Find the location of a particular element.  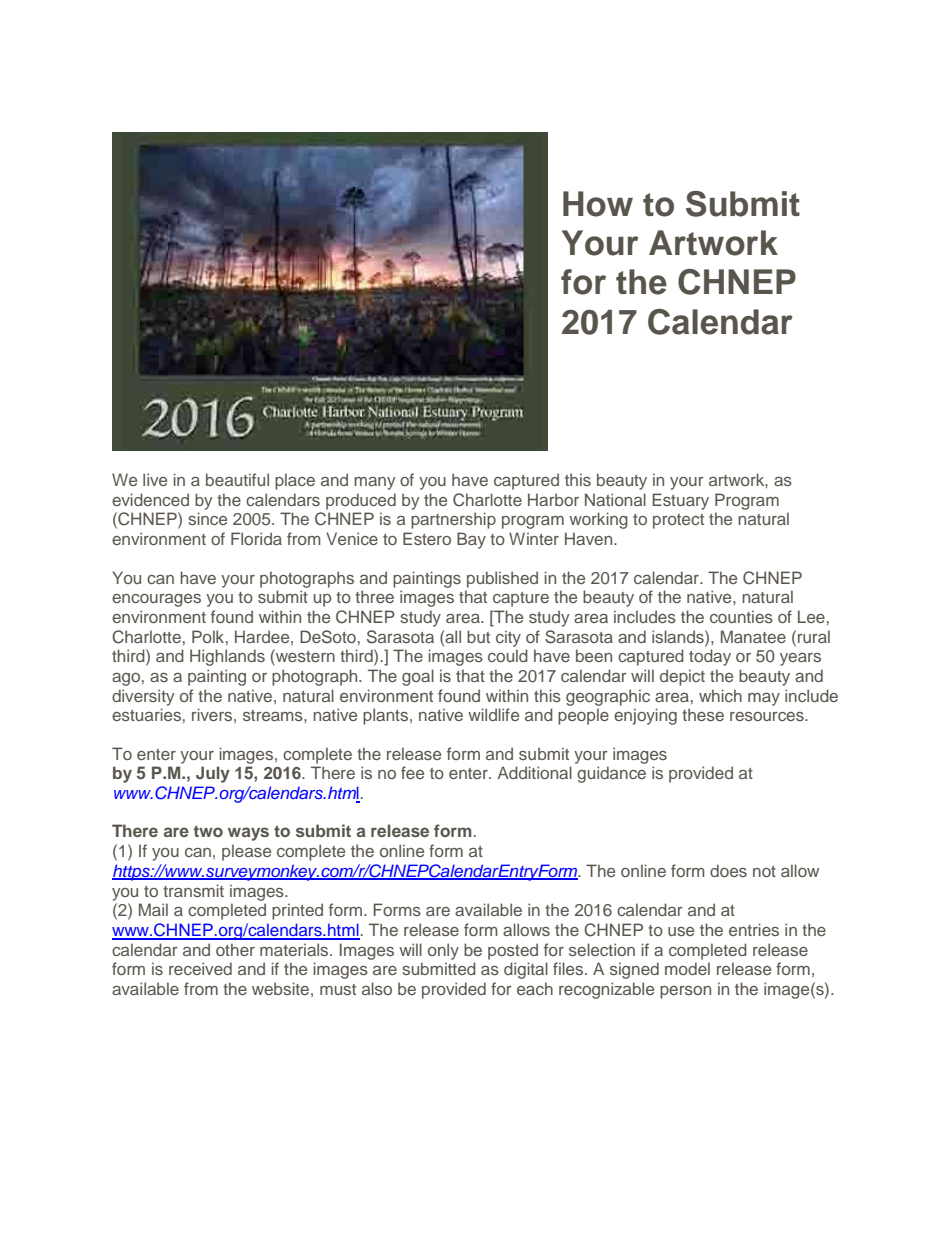

model is located at coordinates (687, 968).
